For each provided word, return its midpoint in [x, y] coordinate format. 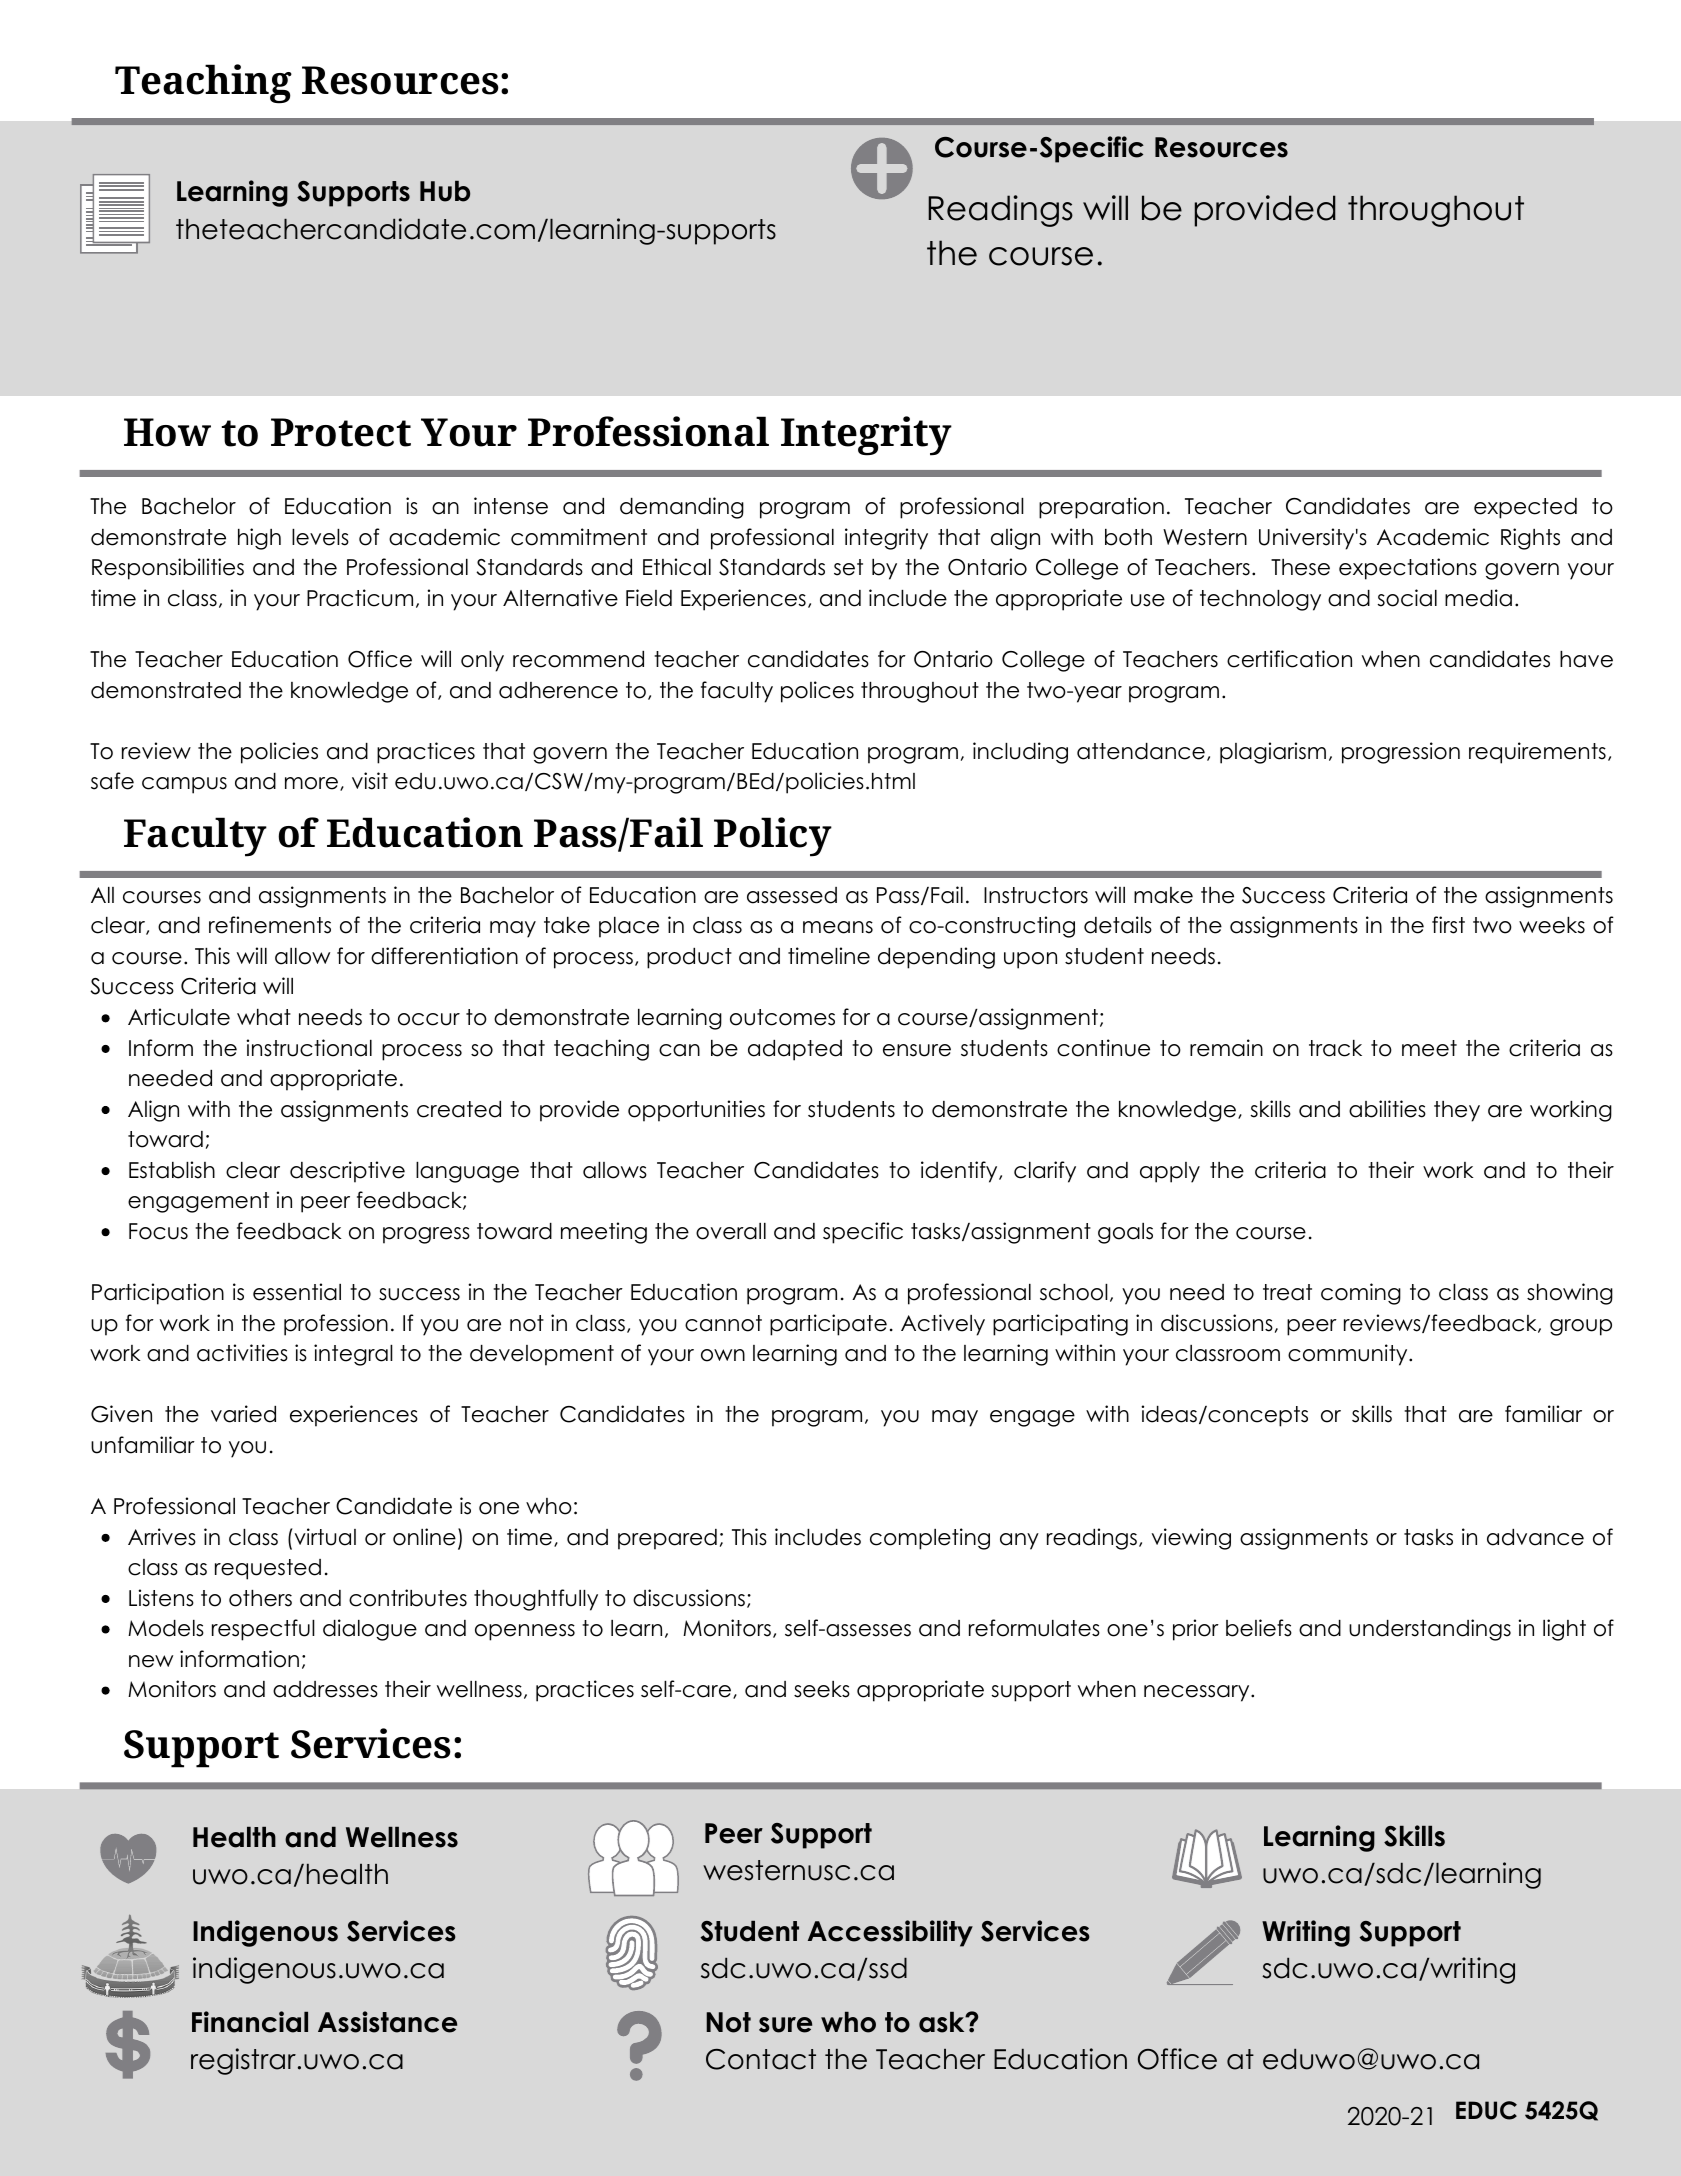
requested [268, 1569]
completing [930, 1539]
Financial [250, 2022]
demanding [682, 508]
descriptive [347, 1172]
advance [1535, 1537]
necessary [1196, 1693]
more [311, 783]
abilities [1387, 1109]
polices [817, 692]
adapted [795, 1050]
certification [1289, 659]
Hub [445, 191]
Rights [1530, 539]
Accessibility [890, 1933]
